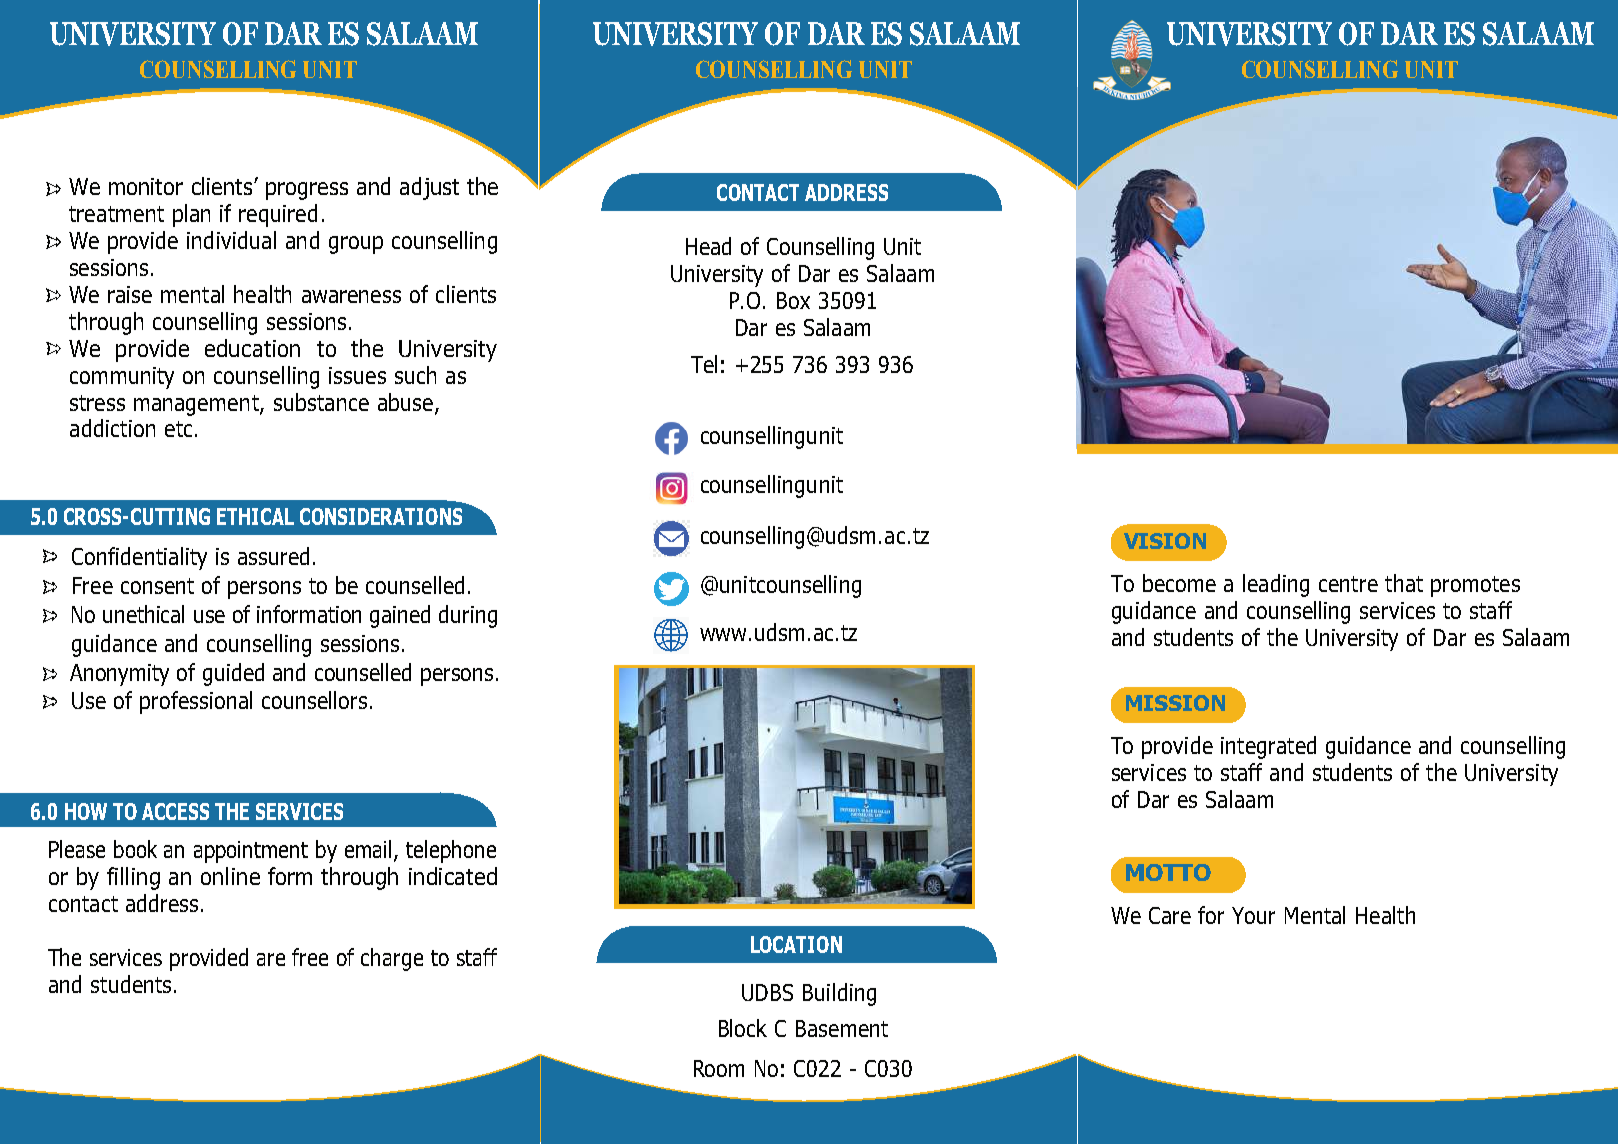 This page has height=1144, width=1618. What do you see at coordinates (468, 616) in the page?
I see `during` at bounding box center [468, 616].
